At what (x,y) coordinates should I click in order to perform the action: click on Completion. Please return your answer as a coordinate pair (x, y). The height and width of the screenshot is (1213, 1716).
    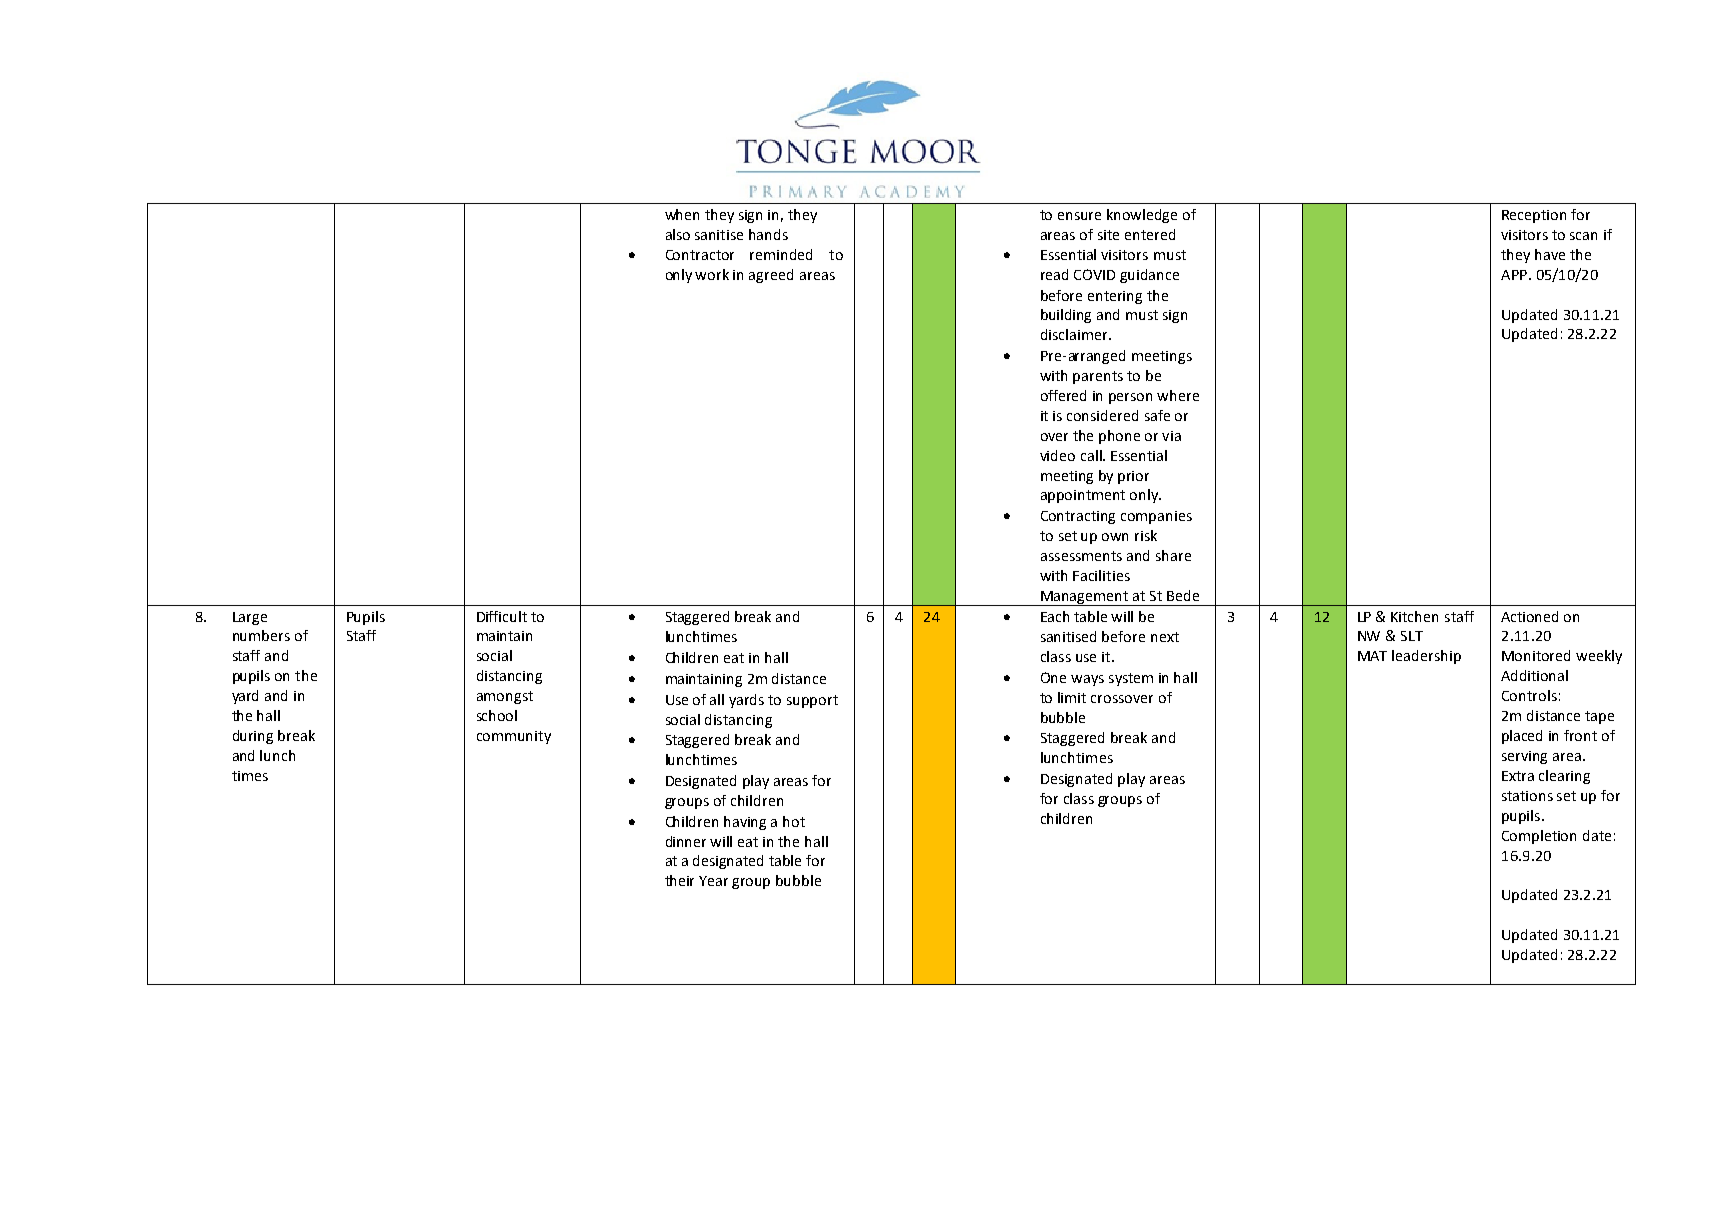
    Looking at the image, I should click on (1539, 837).
